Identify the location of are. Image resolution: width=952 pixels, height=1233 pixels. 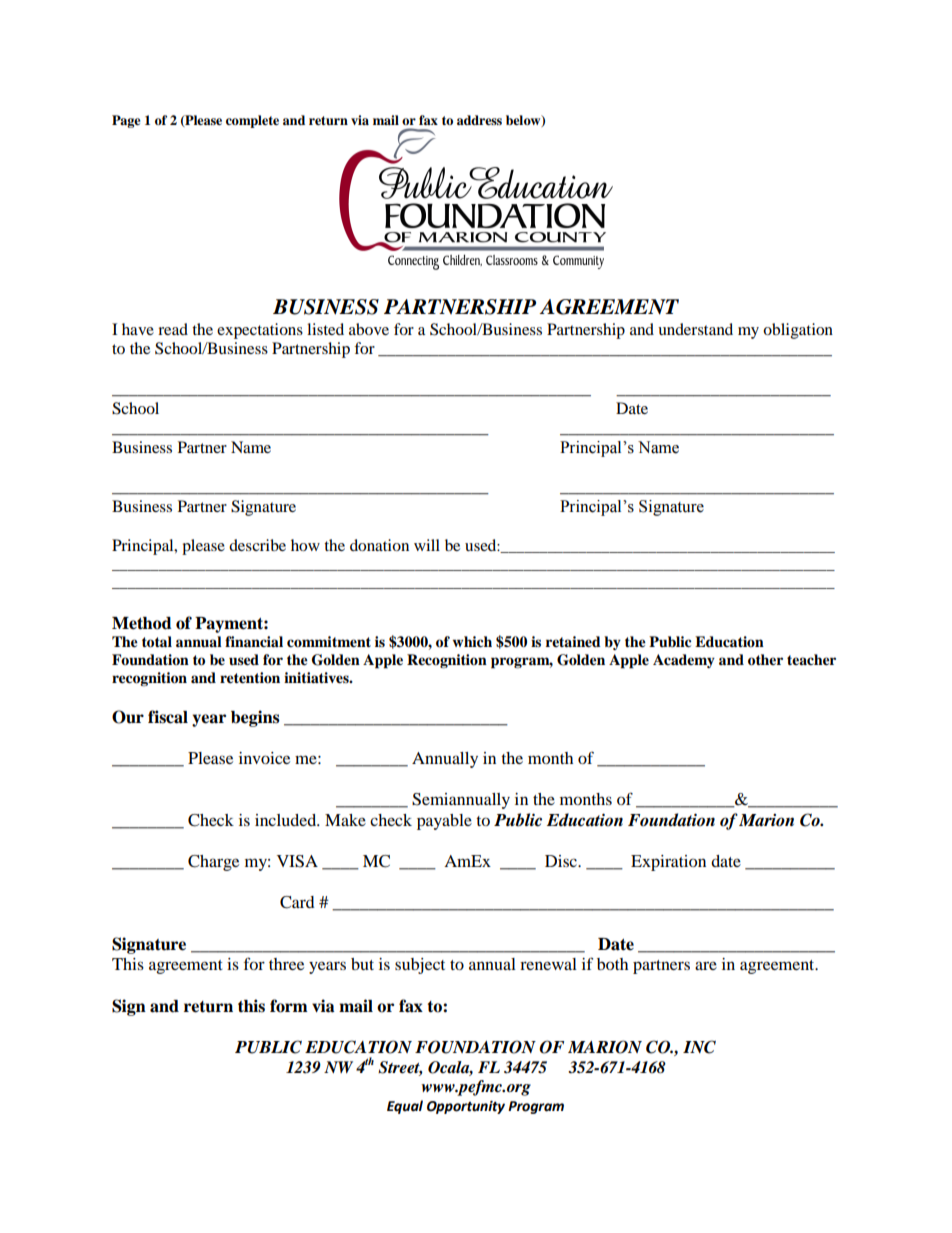
(706, 965).
